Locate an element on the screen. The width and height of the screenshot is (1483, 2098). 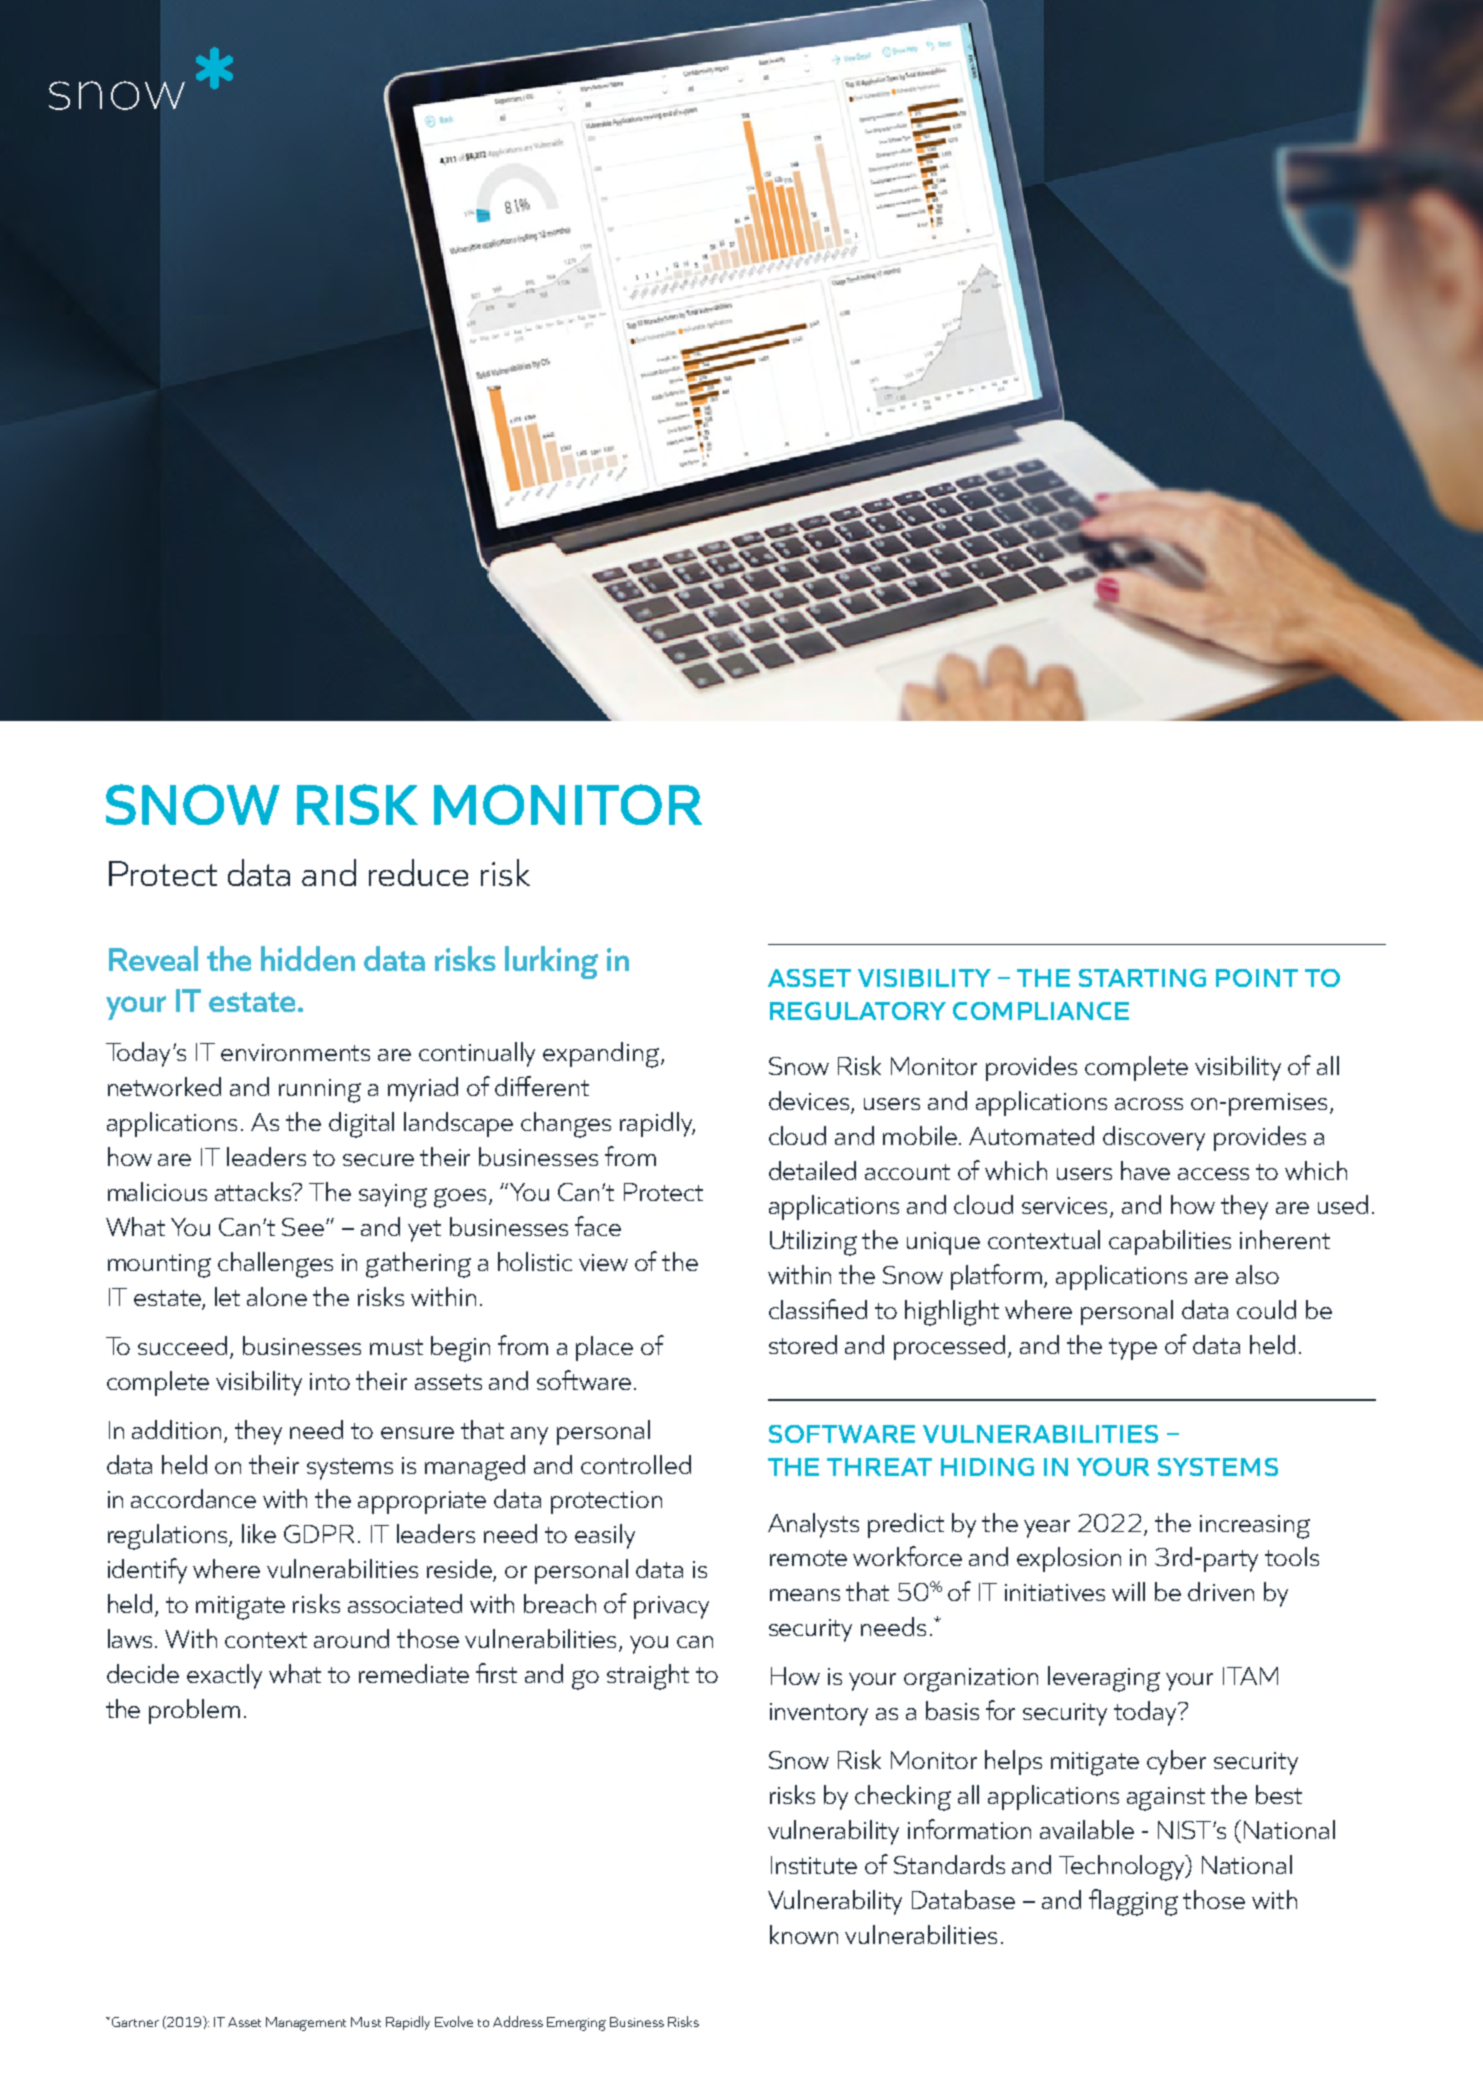
lurking is located at coordinates (551, 962).
